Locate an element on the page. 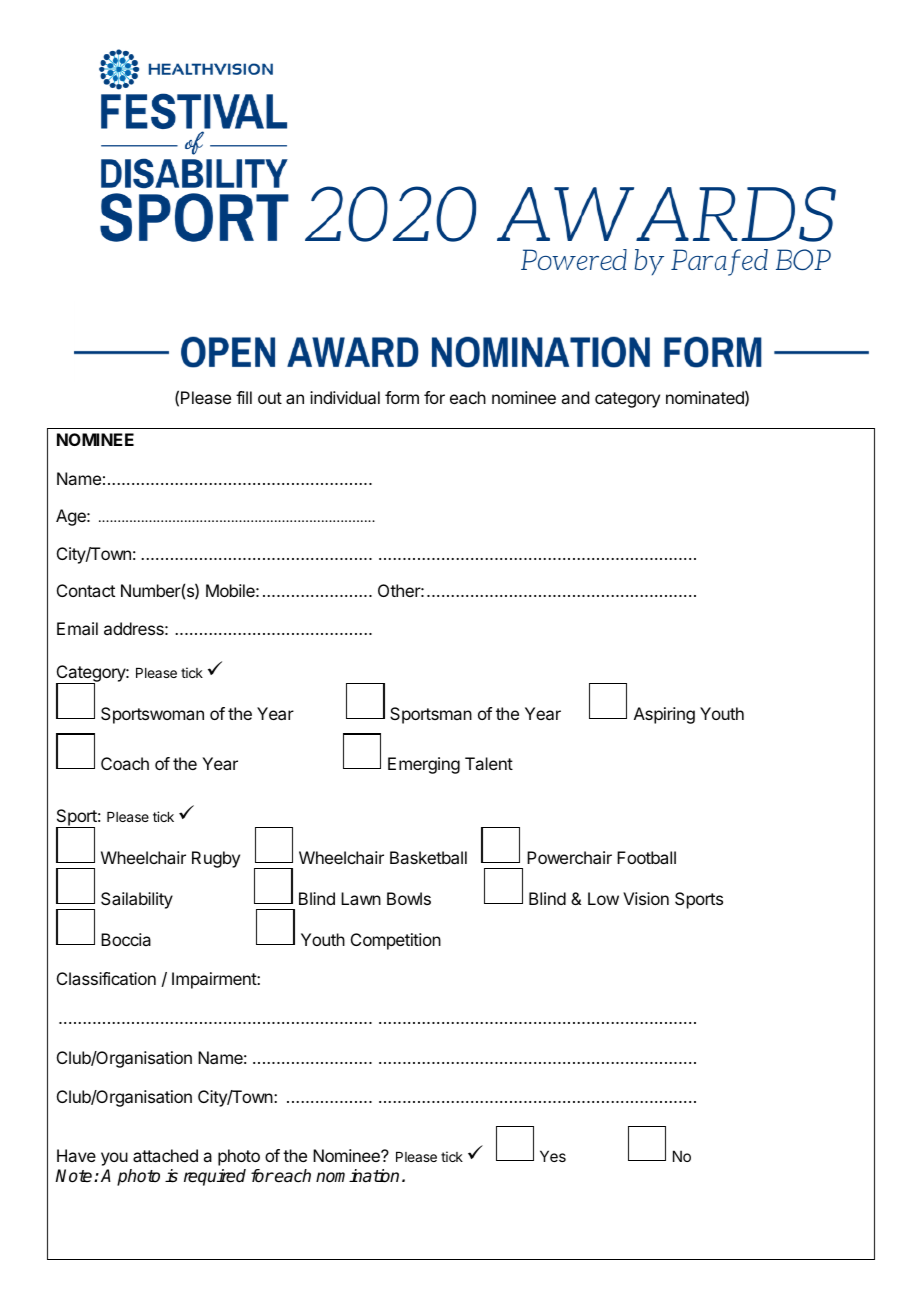 This page has height=1308, width=924. Aspiring is located at coordinates (664, 715).
